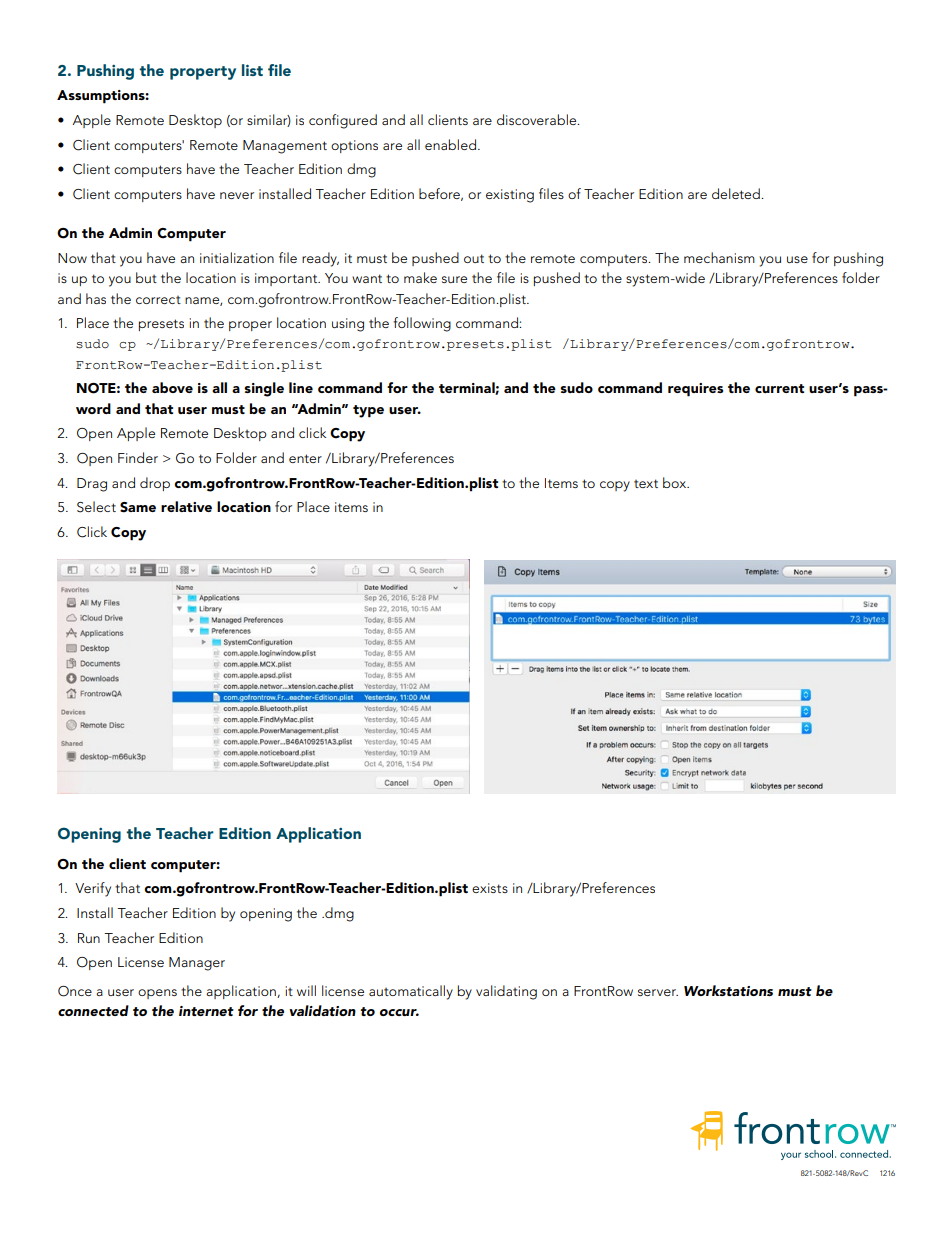  Describe the element at coordinates (452, 144) in the screenshot. I see `enabled` at that location.
